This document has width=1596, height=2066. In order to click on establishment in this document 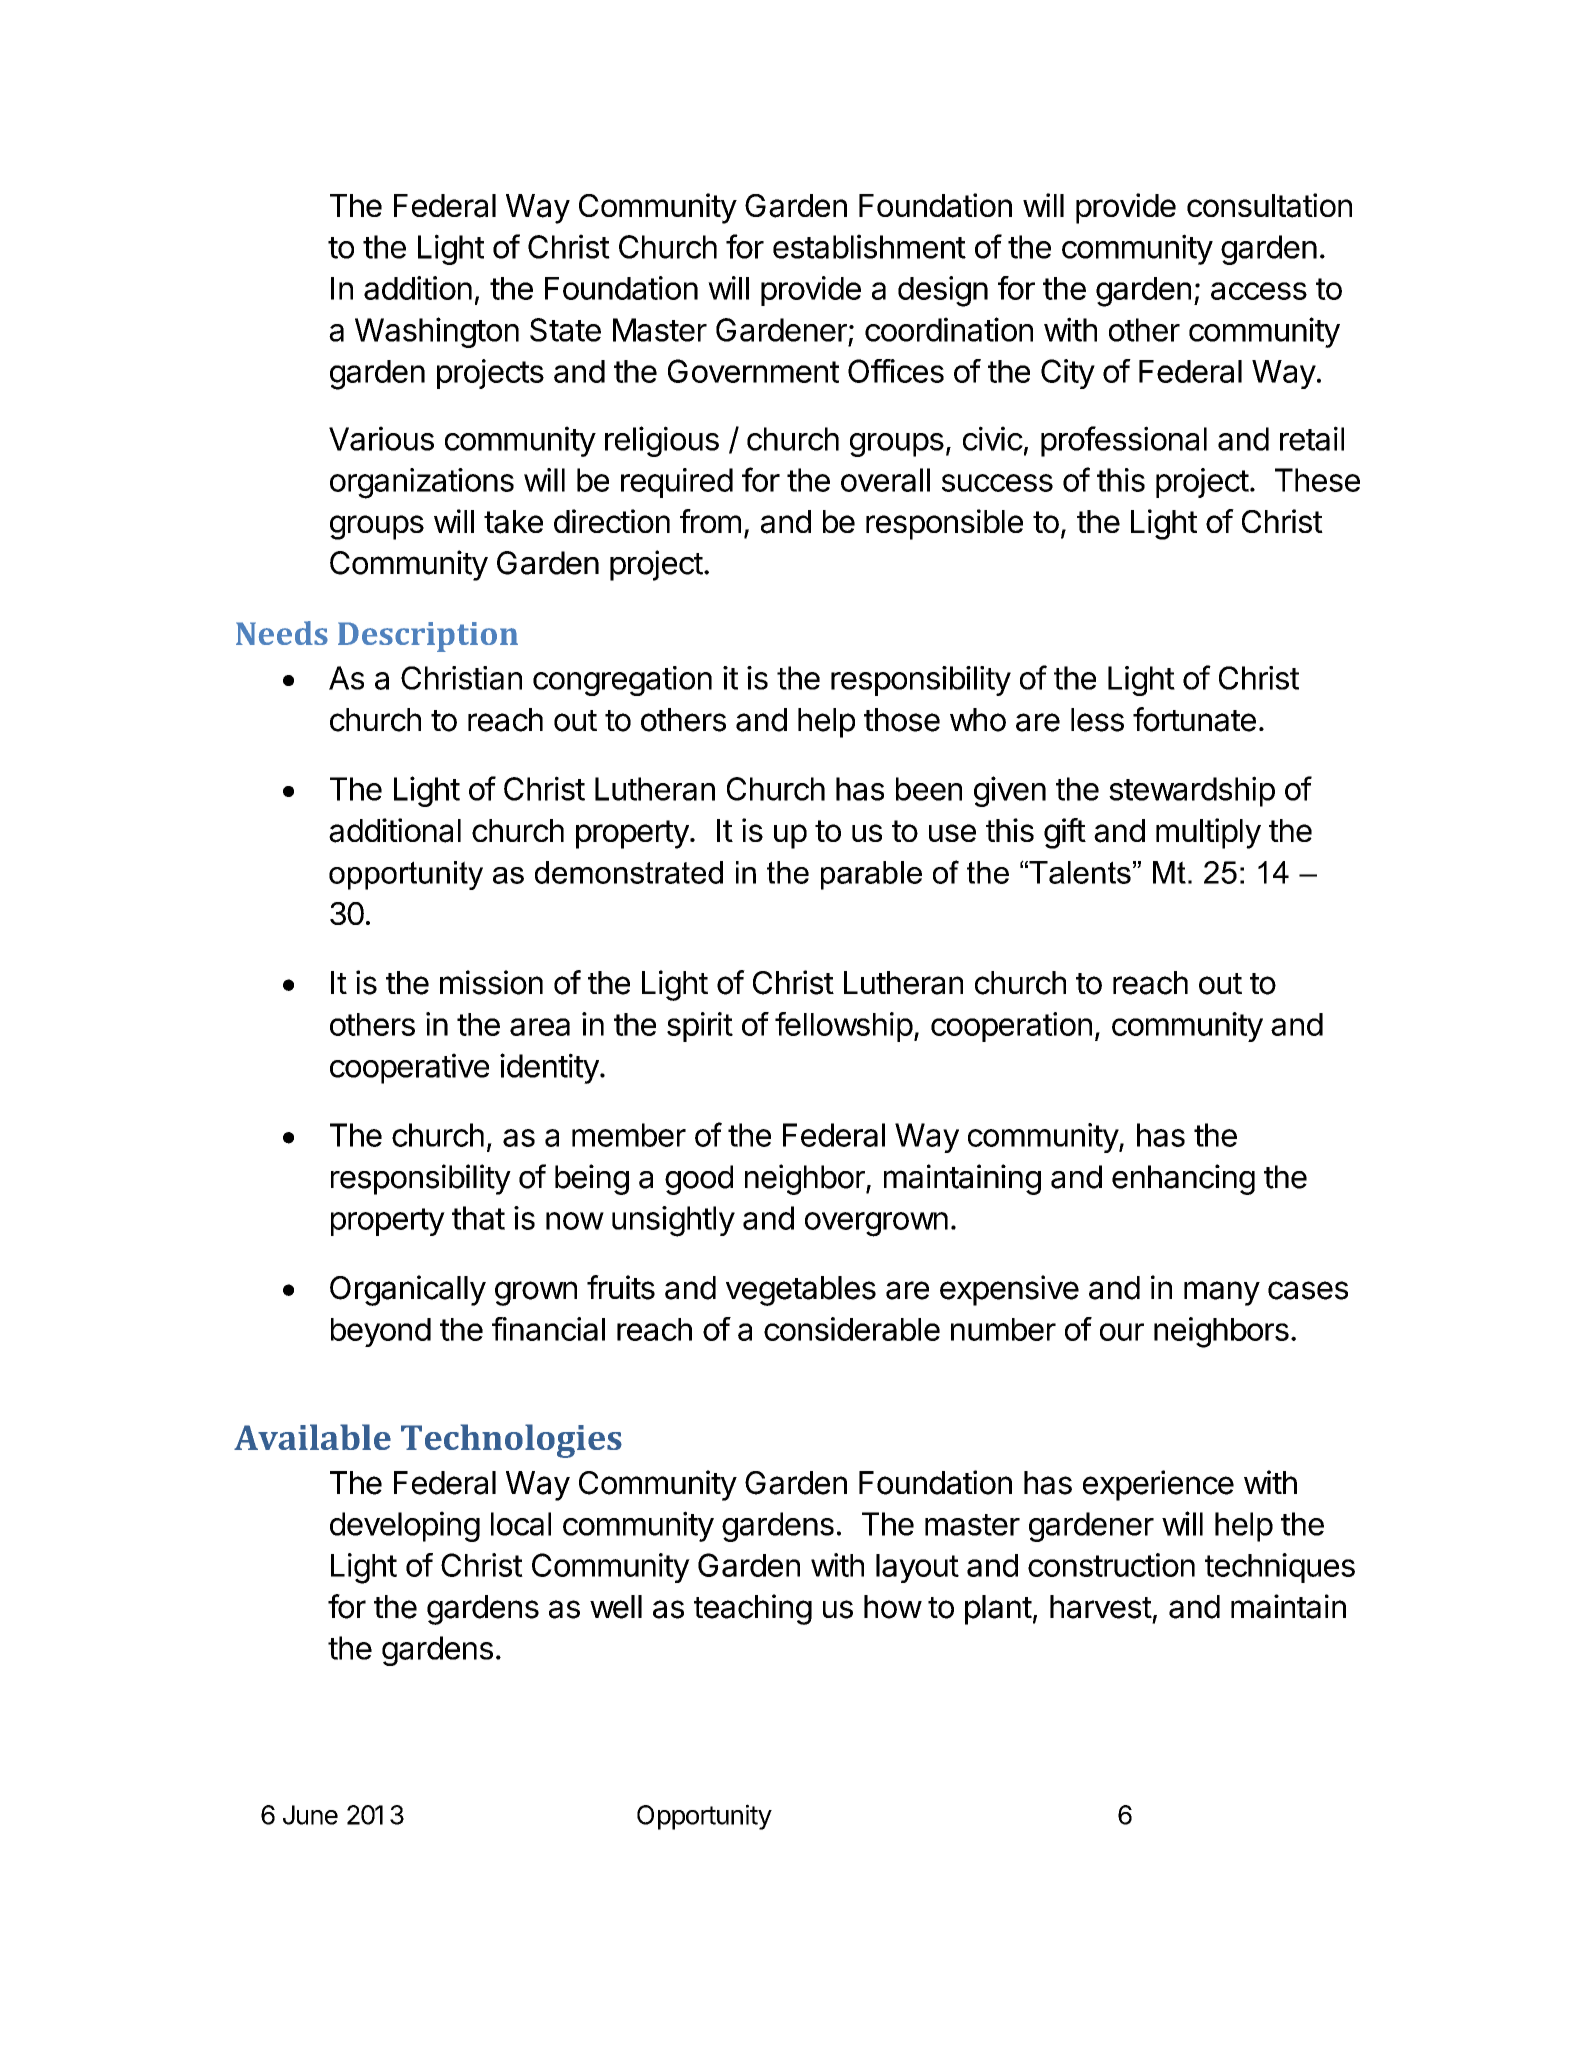, I will do `click(869, 246)`.
